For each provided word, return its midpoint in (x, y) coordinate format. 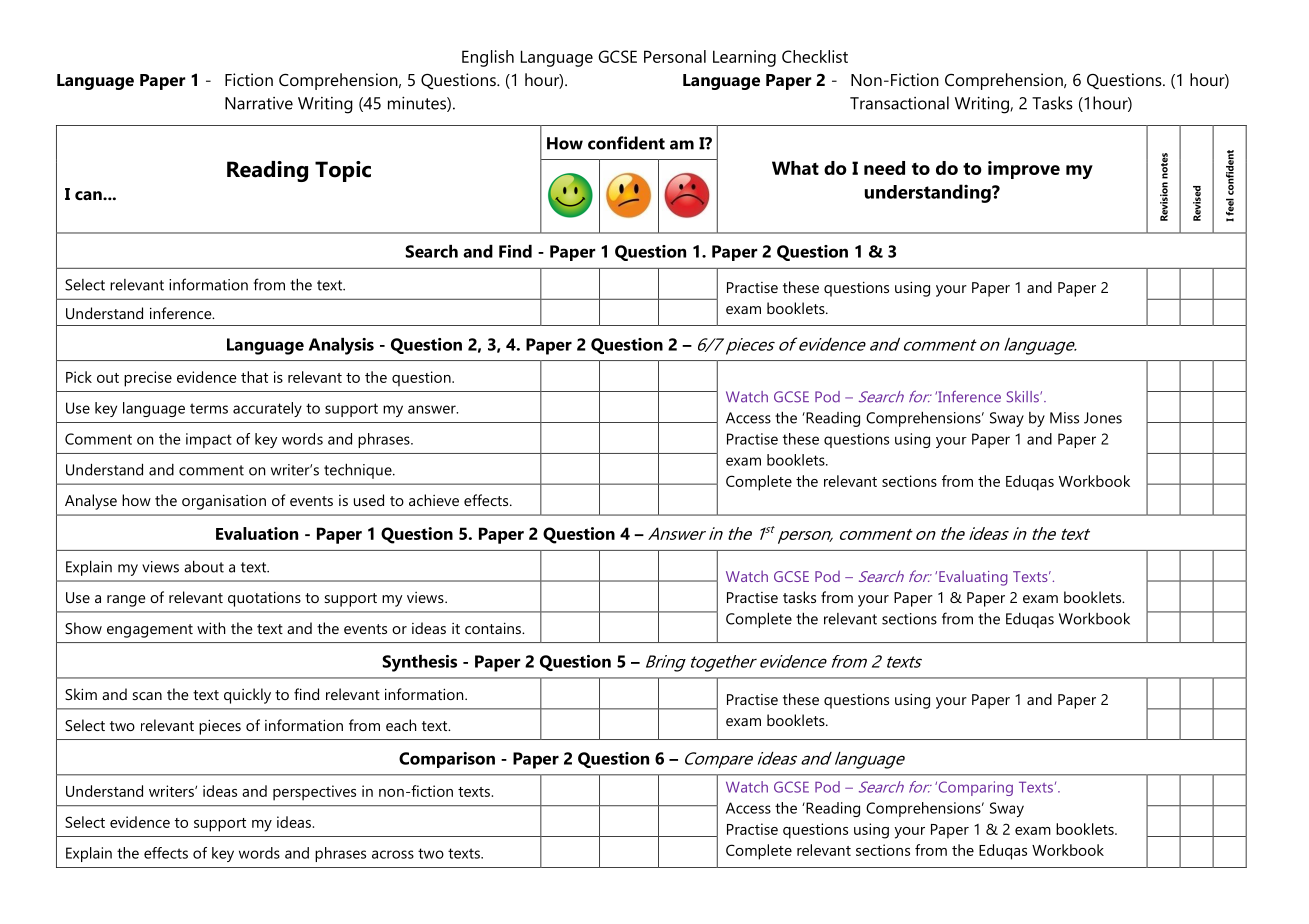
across (393, 854)
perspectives (314, 793)
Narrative (259, 103)
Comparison (447, 760)
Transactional (899, 103)
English (488, 58)
